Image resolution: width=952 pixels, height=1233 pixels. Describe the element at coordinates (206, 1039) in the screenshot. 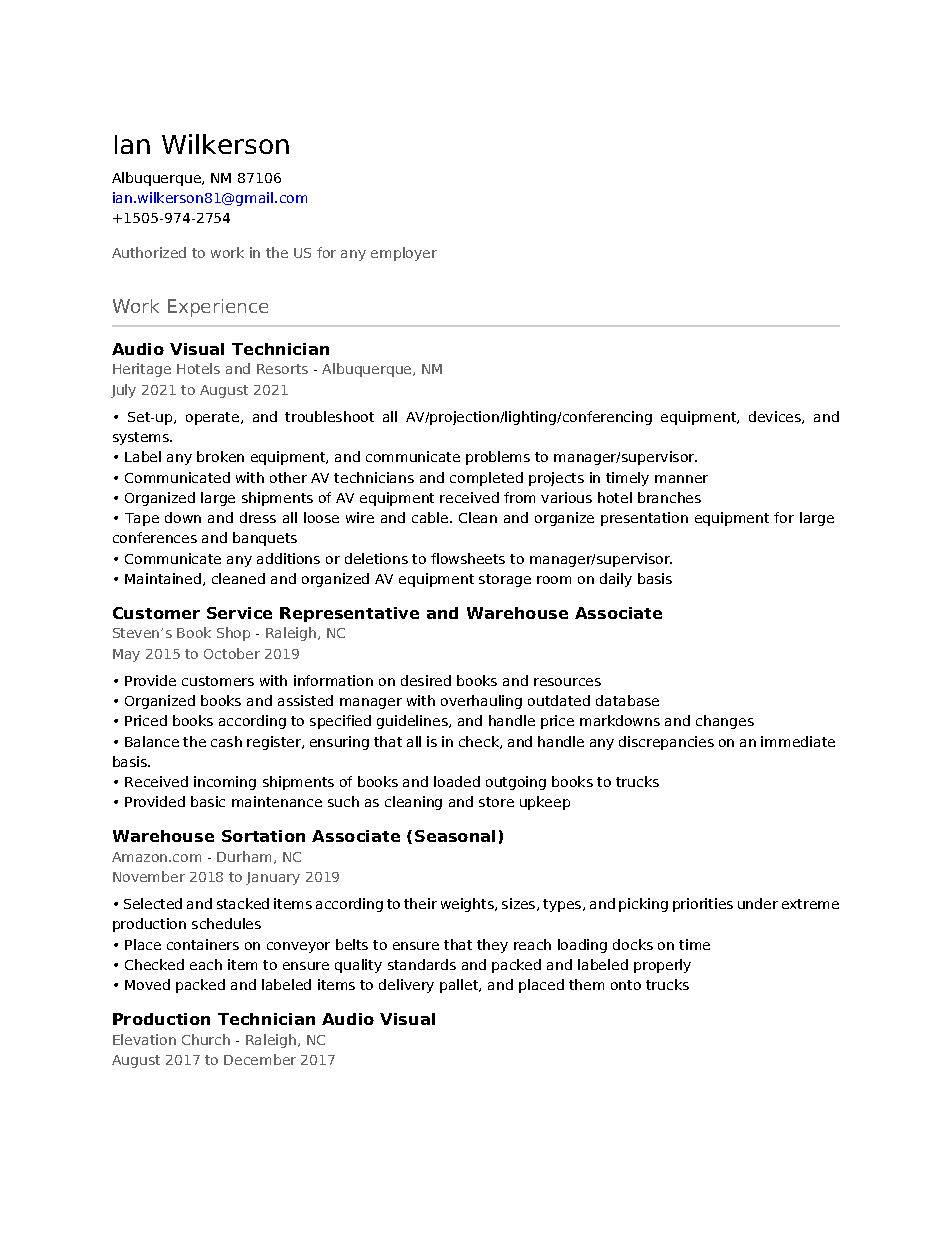

I see `Church` at that location.
